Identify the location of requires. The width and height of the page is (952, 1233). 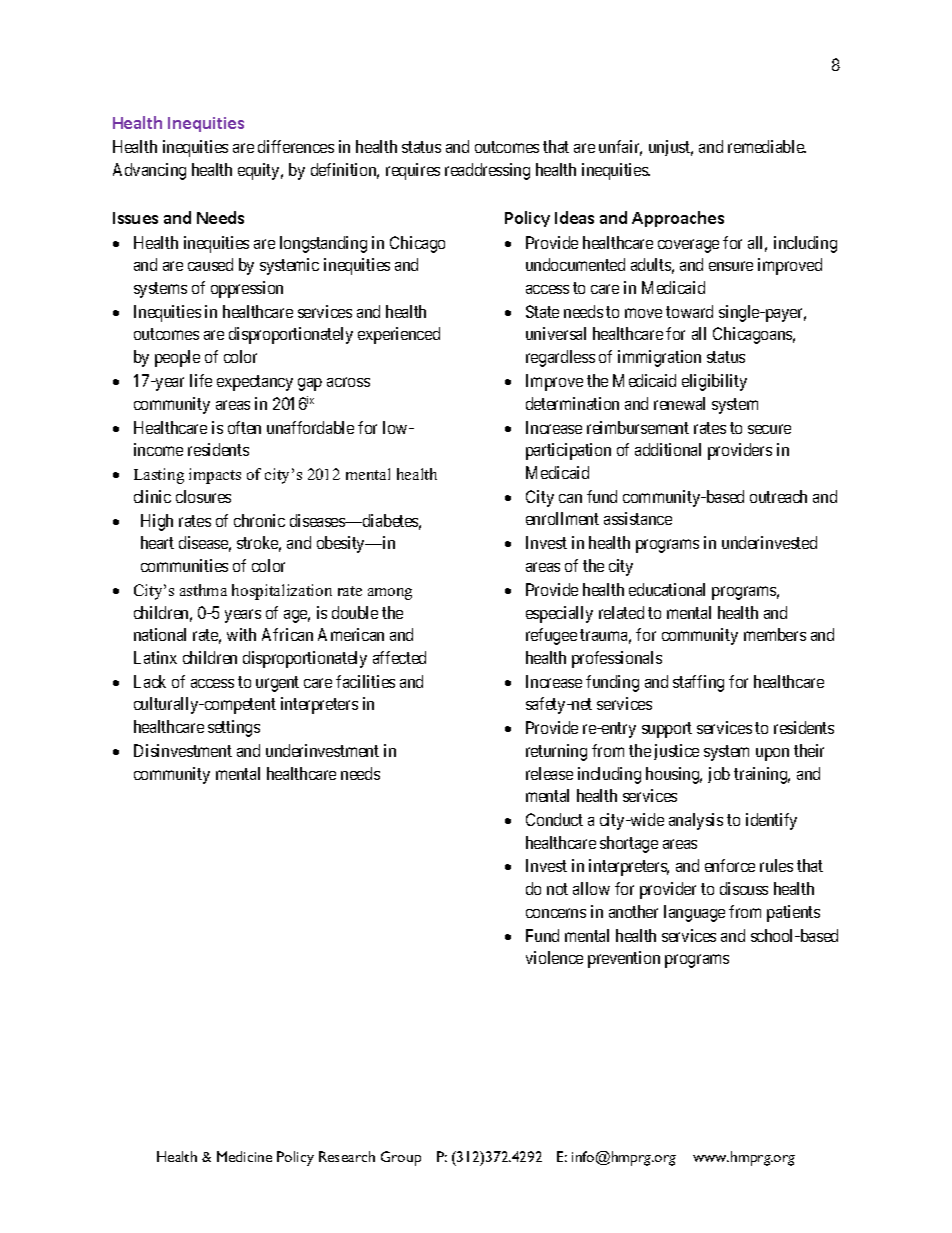
(413, 171).
